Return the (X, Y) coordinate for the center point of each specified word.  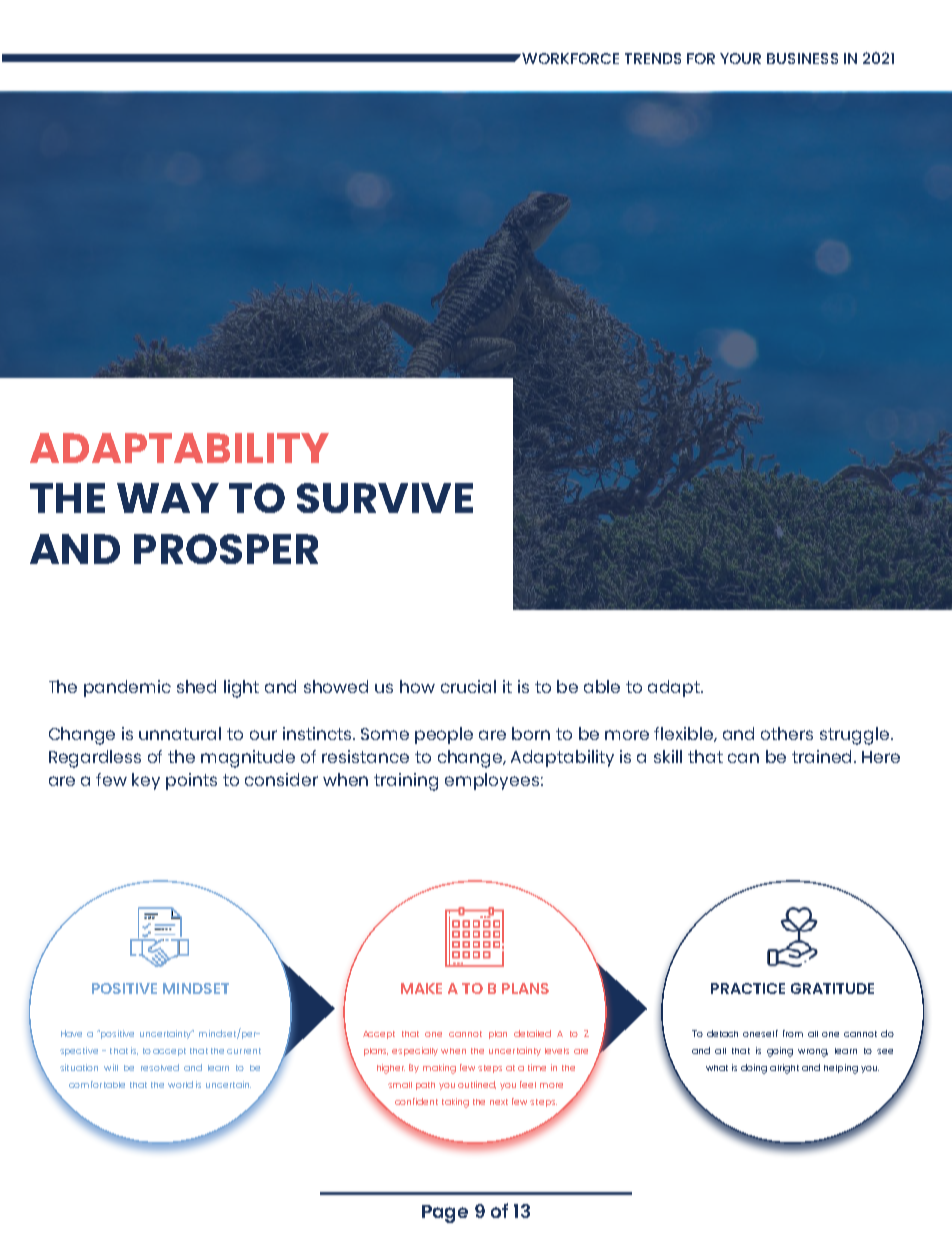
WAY (168, 498)
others (787, 733)
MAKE (421, 988)
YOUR (740, 58)
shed (196, 686)
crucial (468, 686)
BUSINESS (802, 58)
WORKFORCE (569, 58)
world (180, 1084)
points (191, 781)
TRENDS (653, 58)
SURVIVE (385, 498)
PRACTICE (748, 988)
